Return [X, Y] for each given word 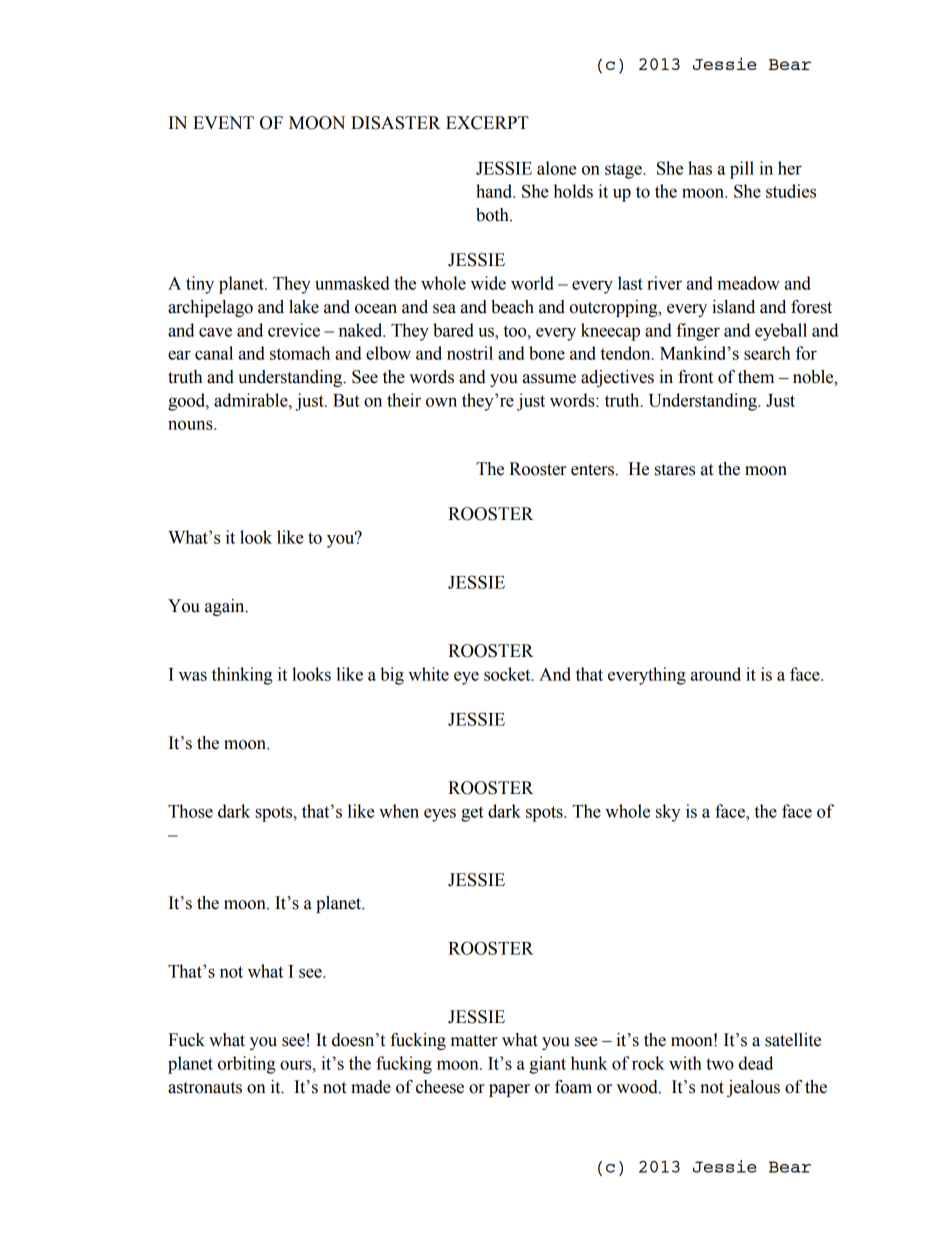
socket [508, 674]
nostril [470, 353]
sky [668, 813]
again [226, 607]
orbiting [246, 1065]
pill [742, 170]
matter [474, 1041]
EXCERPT [487, 123]
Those [190, 811]
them [756, 377]
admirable [252, 400]
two [720, 1064]
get [472, 814]
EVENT [223, 122]
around [716, 674]
